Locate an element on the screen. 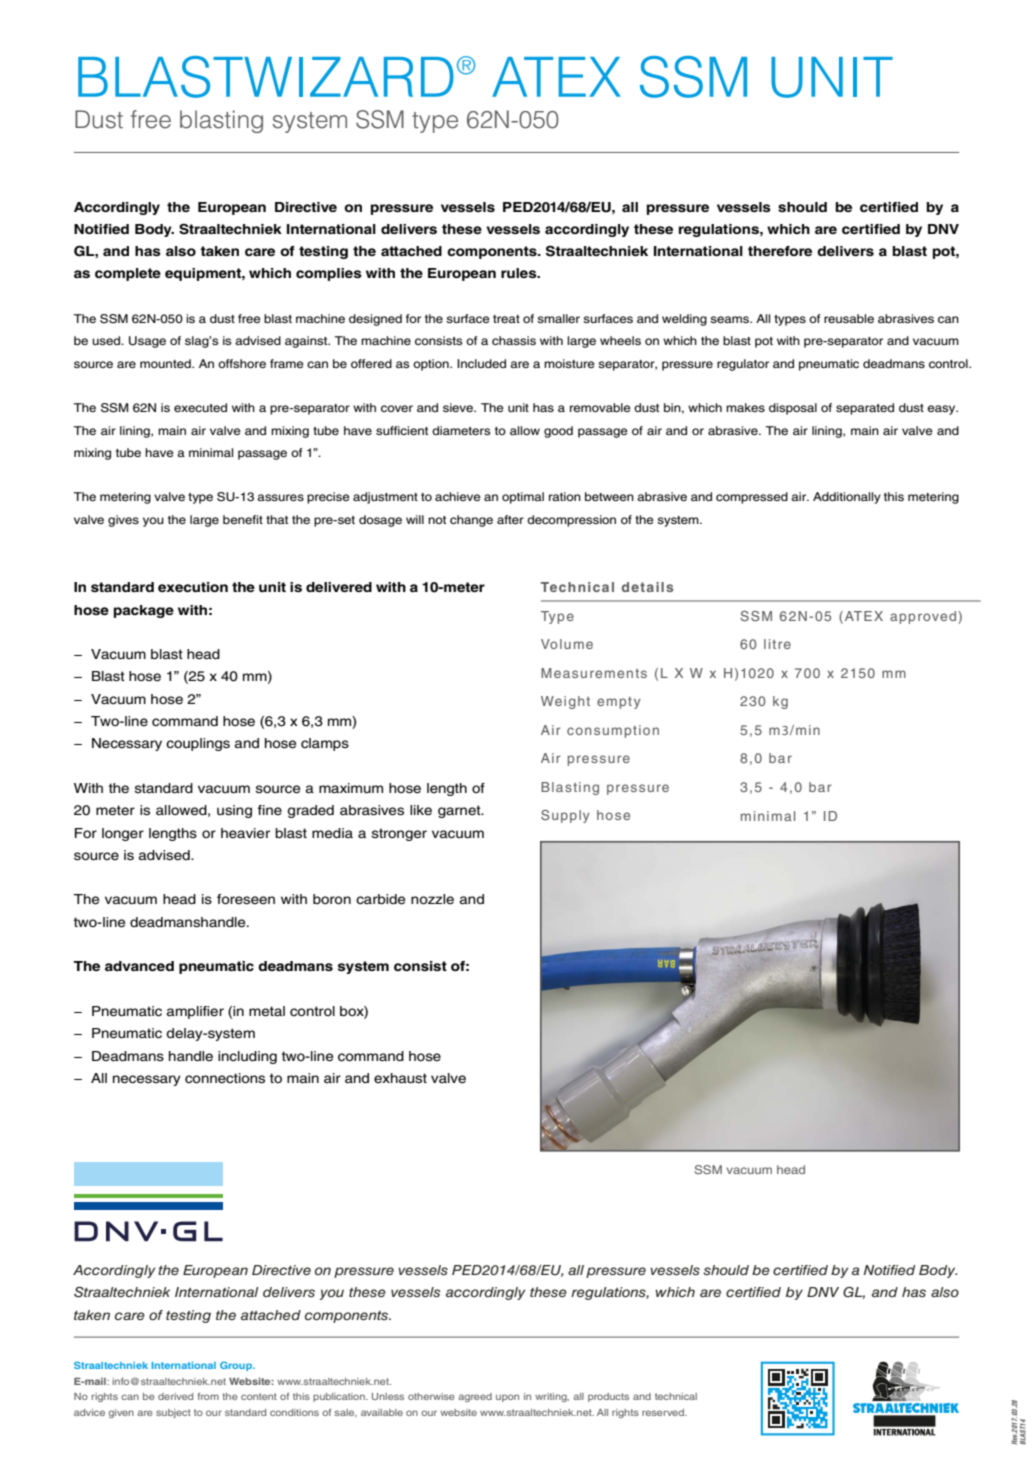 This screenshot has height=1460, width=1033. consumption is located at coordinates (613, 731).
